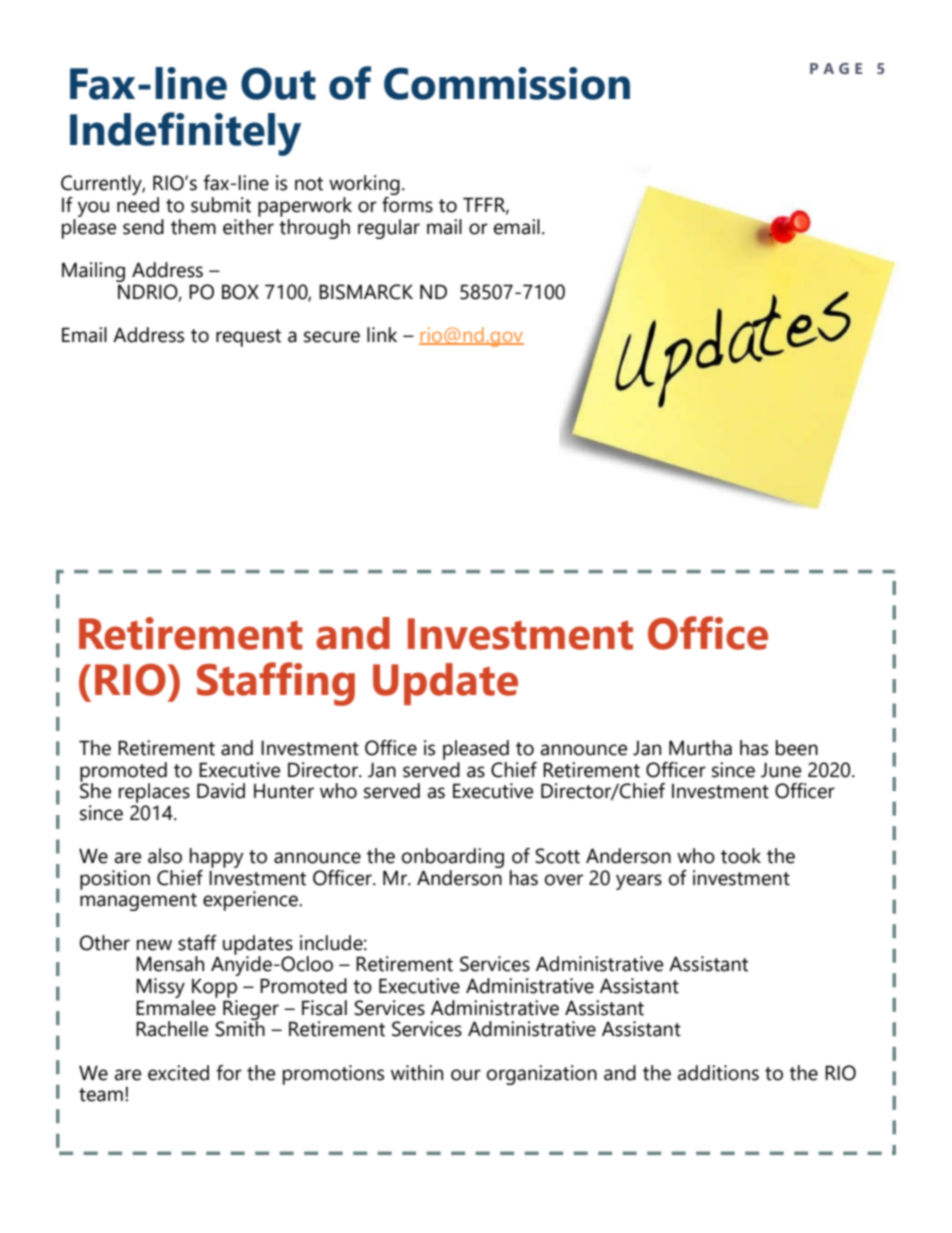 This screenshot has height=1233, width=952. What do you see at coordinates (466, 1075) in the screenshot?
I see `our` at bounding box center [466, 1075].
